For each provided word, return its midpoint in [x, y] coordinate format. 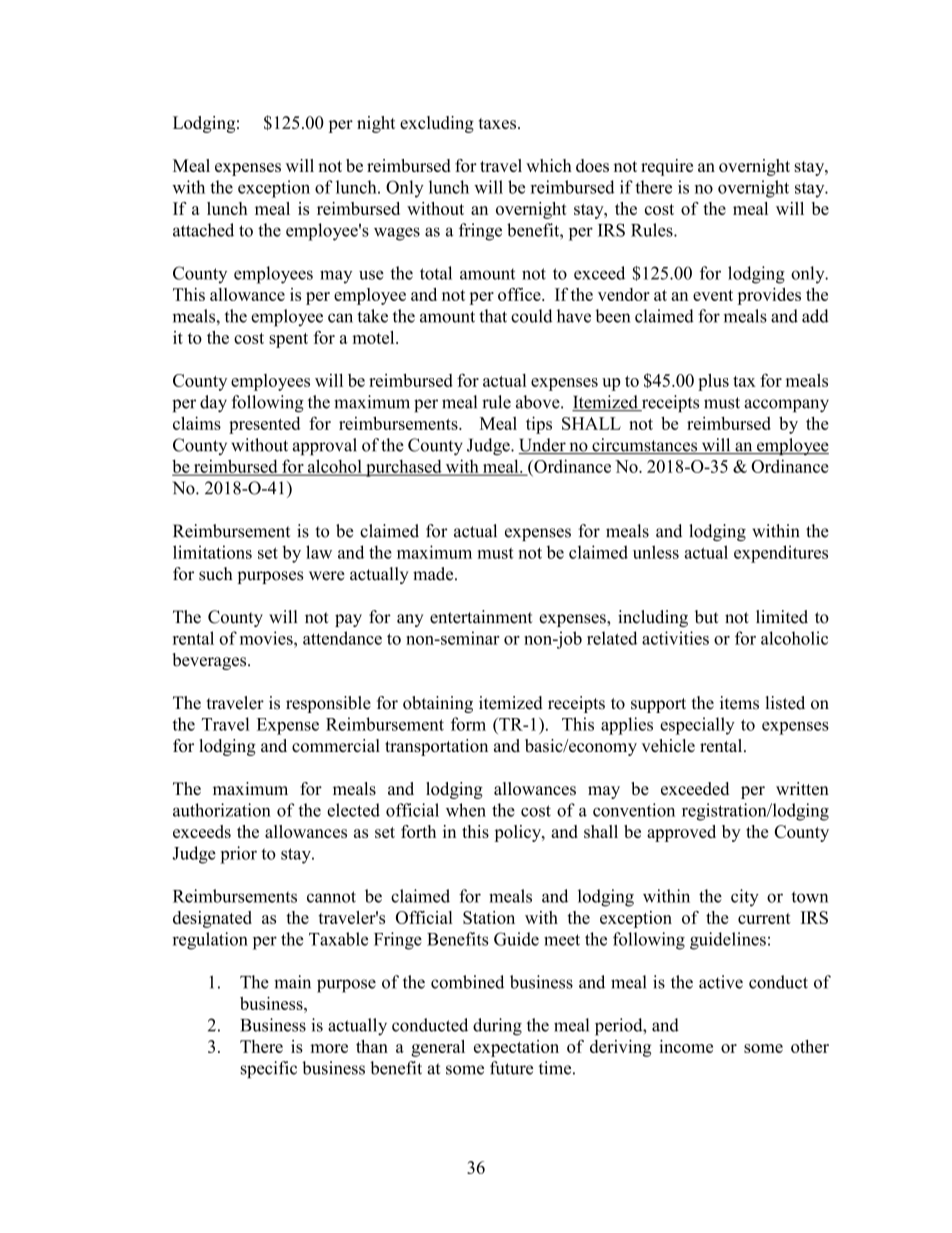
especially [697, 726]
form [468, 724]
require [667, 167]
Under [543, 446]
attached [203, 230]
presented [264, 425]
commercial [336, 745]
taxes [497, 123]
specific [269, 1069]
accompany [786, 405]
